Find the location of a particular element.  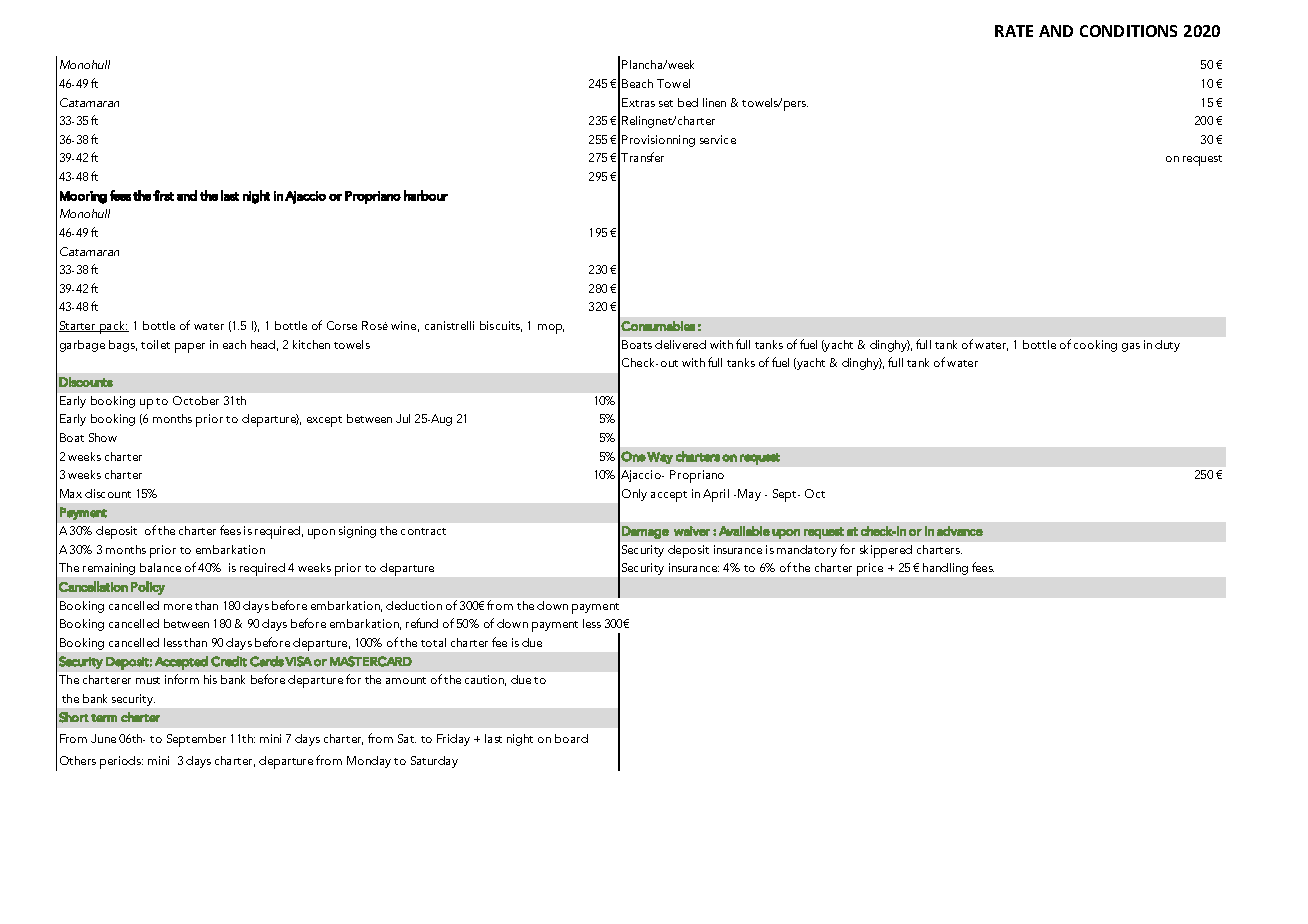

June is located at coordinates (103, 738).
